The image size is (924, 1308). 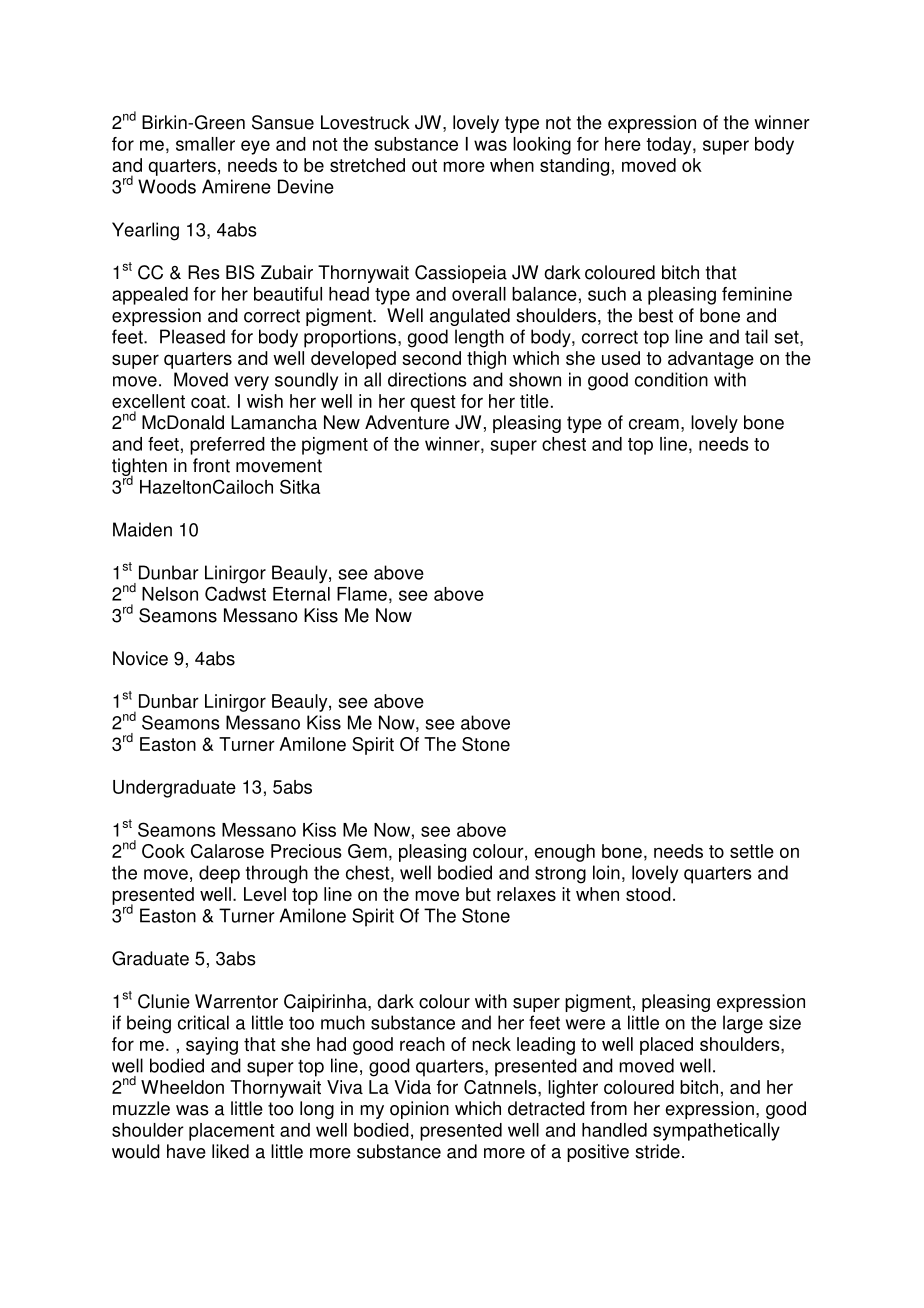 What do you see at coordinates (433, 403) in the image?
I see `quest` at bounding box center [433, 403].
